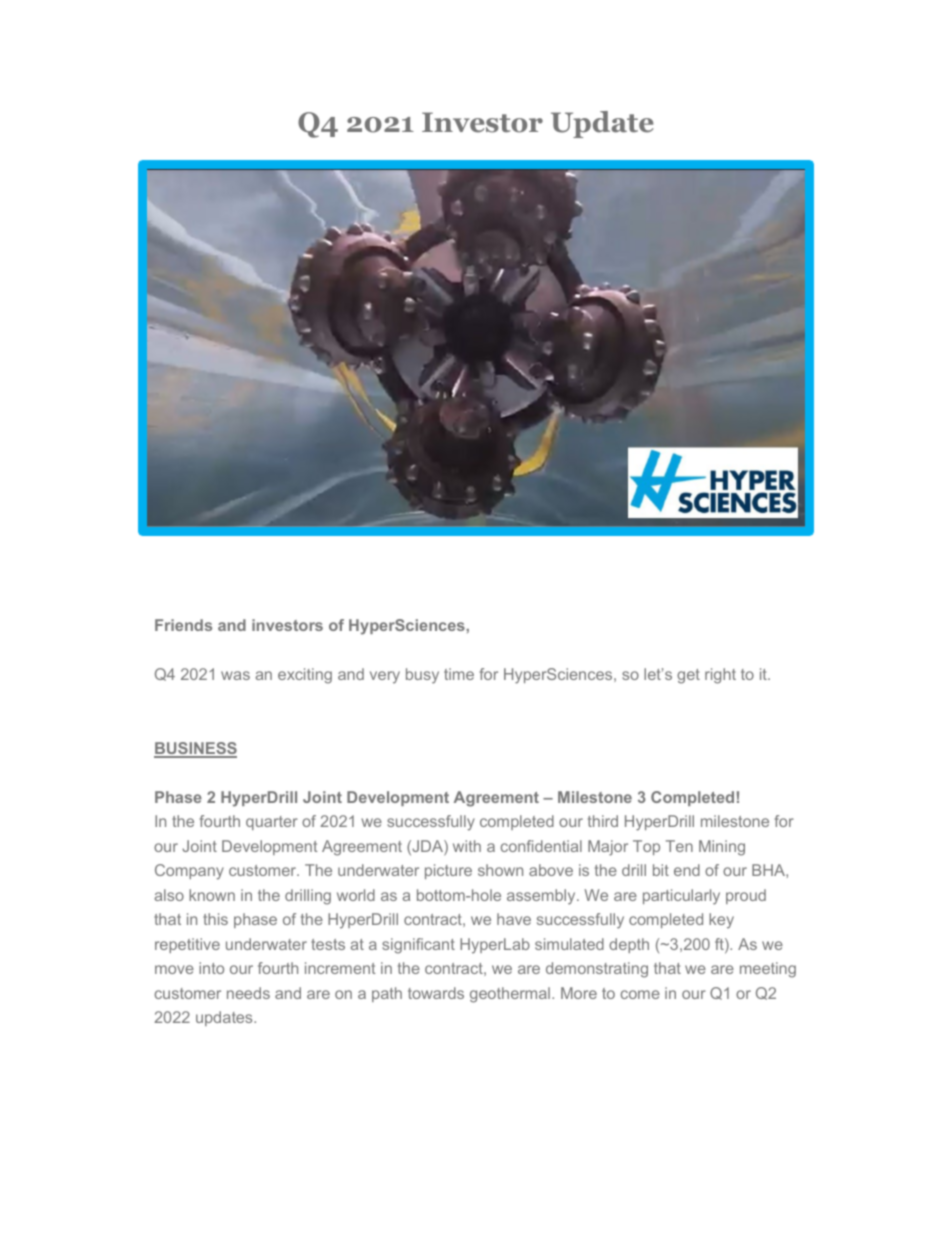 This document has height=1233, width=952. Describe the element at coordinates (467, 846) in the document. I see `with` at that location.
